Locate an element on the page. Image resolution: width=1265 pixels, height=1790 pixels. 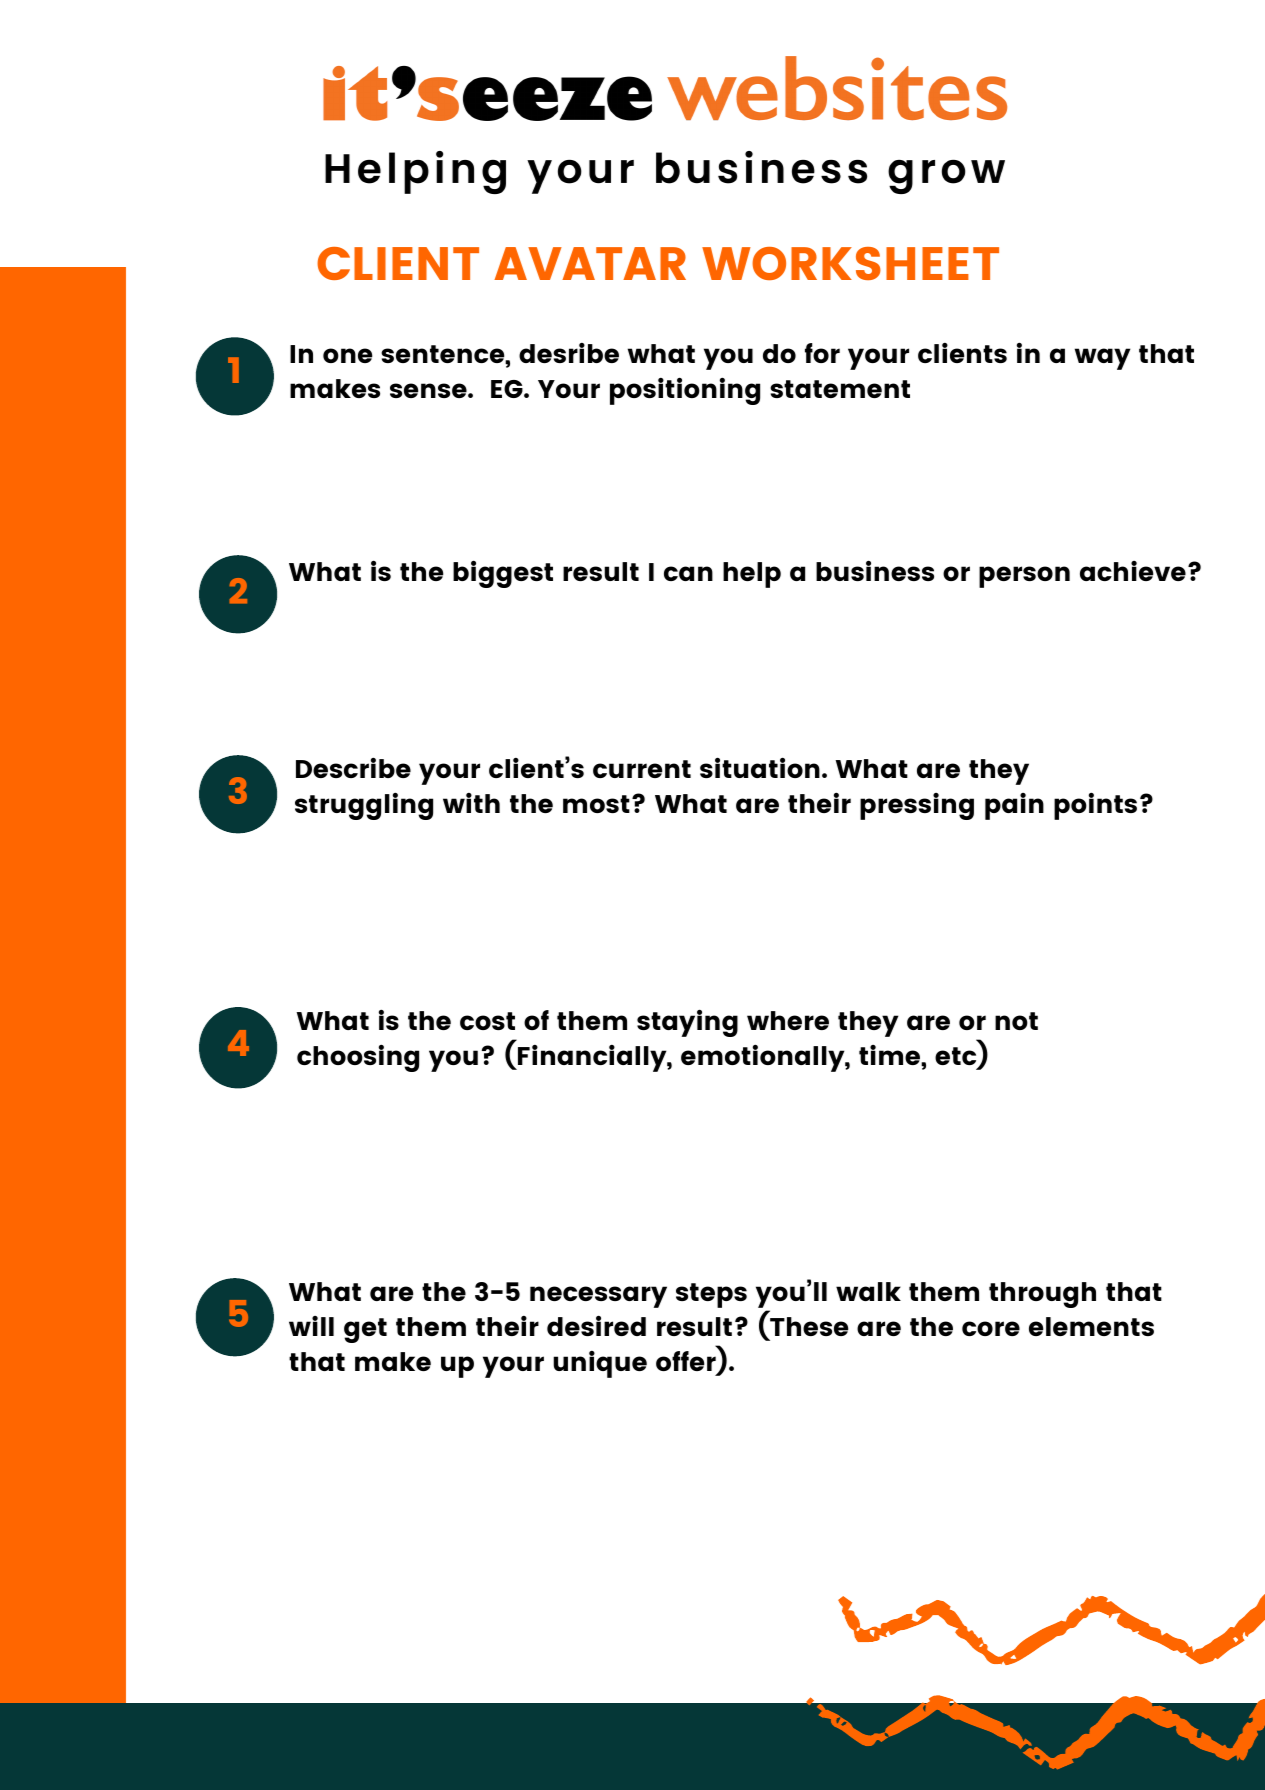
struggling is located at coordinates (364, 806).
